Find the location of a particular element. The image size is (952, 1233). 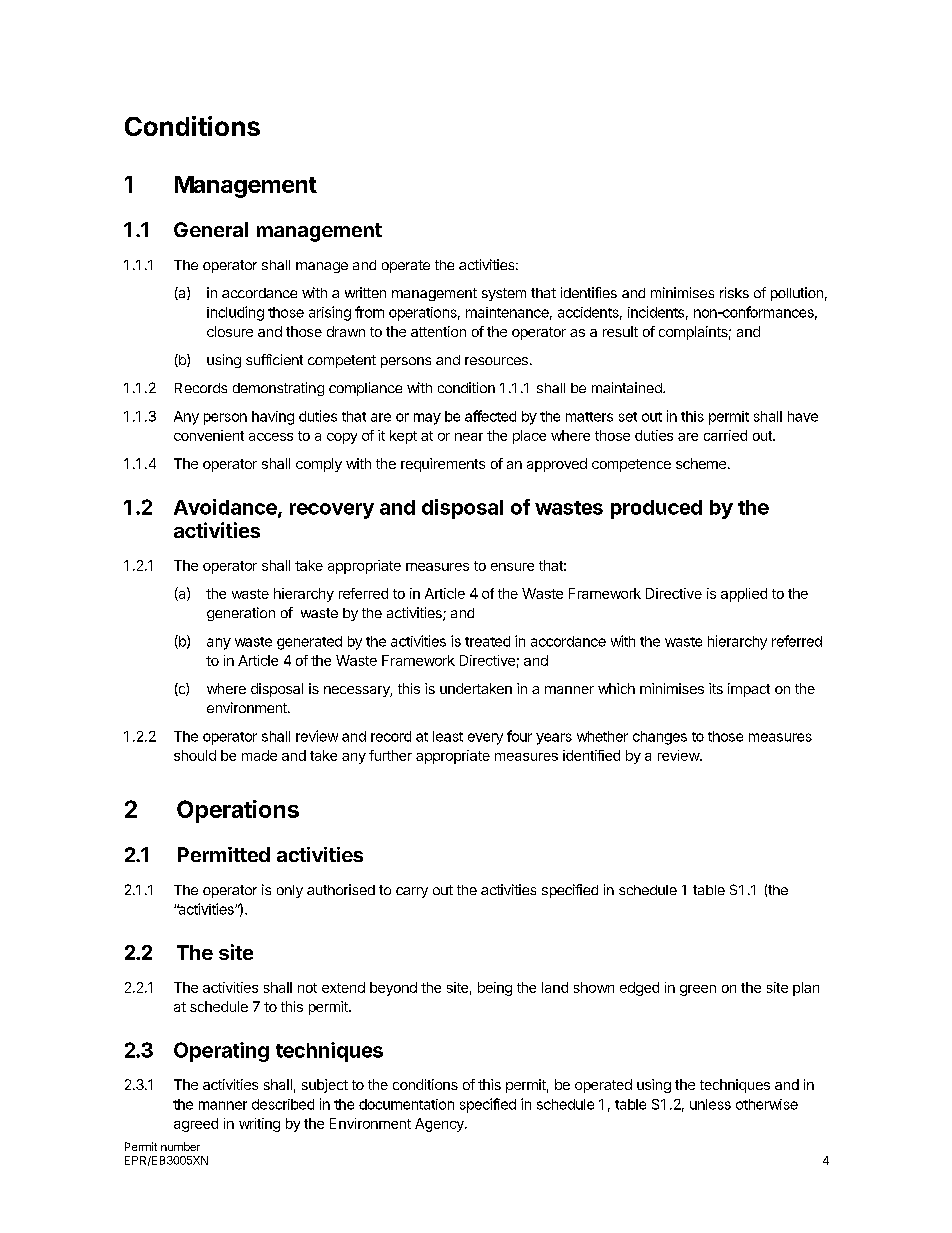

carry is located at coordinates (412, 892).
